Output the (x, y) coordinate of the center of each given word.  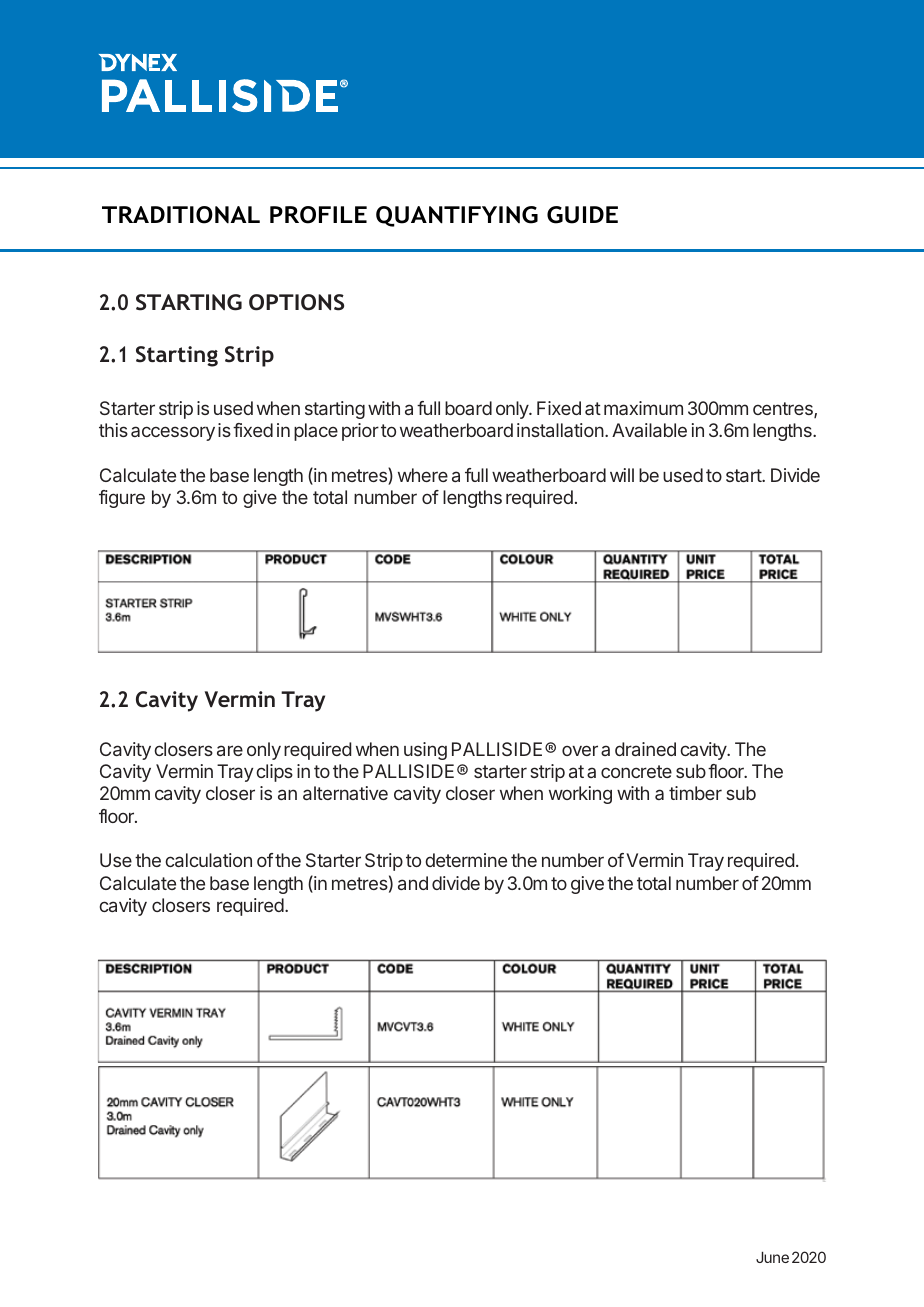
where (423, 475)
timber (695, 793)
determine (466, 860)
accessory (173, 433)
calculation (208, 860)
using (425, 751)
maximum (643, 408)
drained (645, 749)
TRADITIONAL (181, 215)
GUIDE (582, 215)
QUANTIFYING (457, 216)
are (230, 750)
